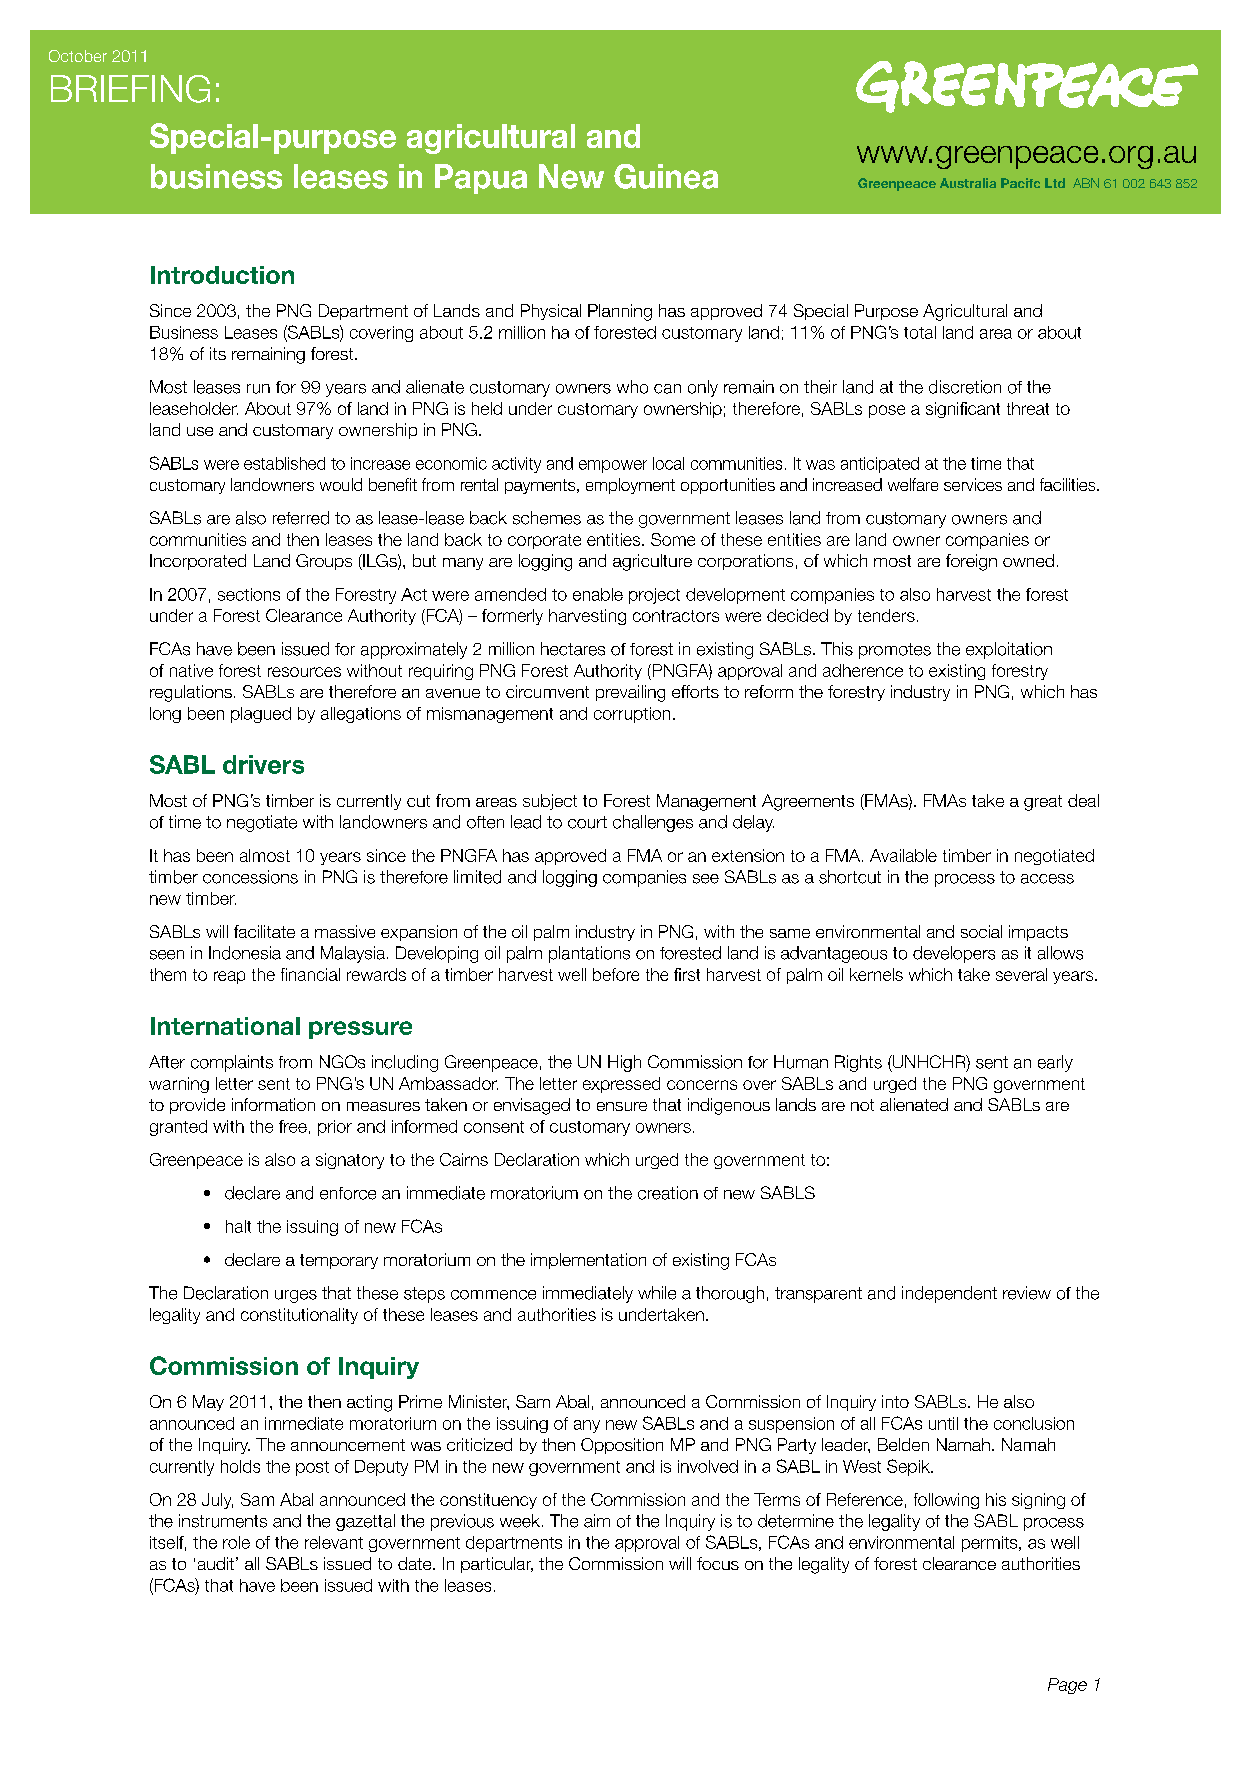 The width and height of the image is (1251, 1769). I want to click on implementation, so click(588, 1261).
